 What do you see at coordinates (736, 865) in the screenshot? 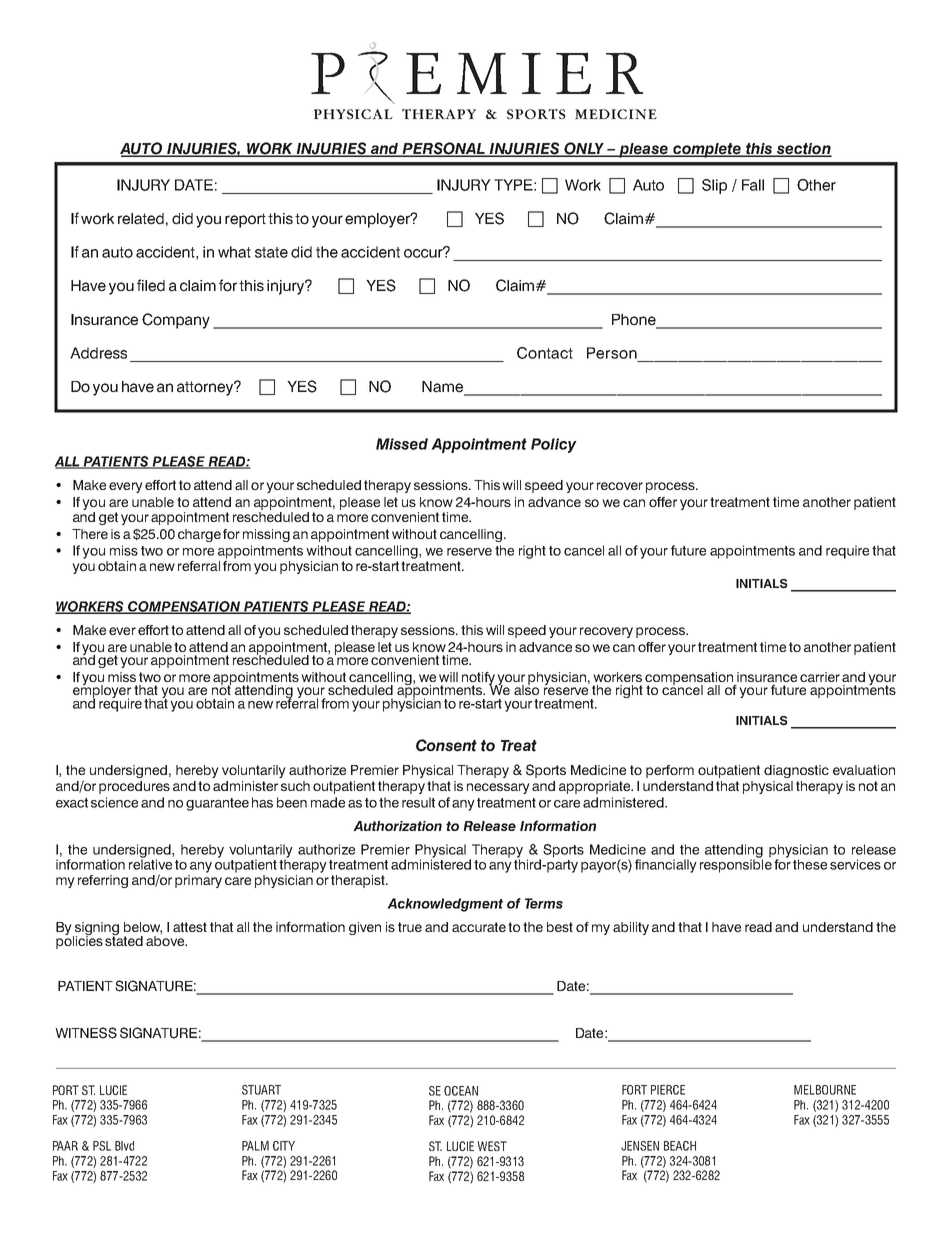
I see `responsible` at bounding box center [736, 865].
